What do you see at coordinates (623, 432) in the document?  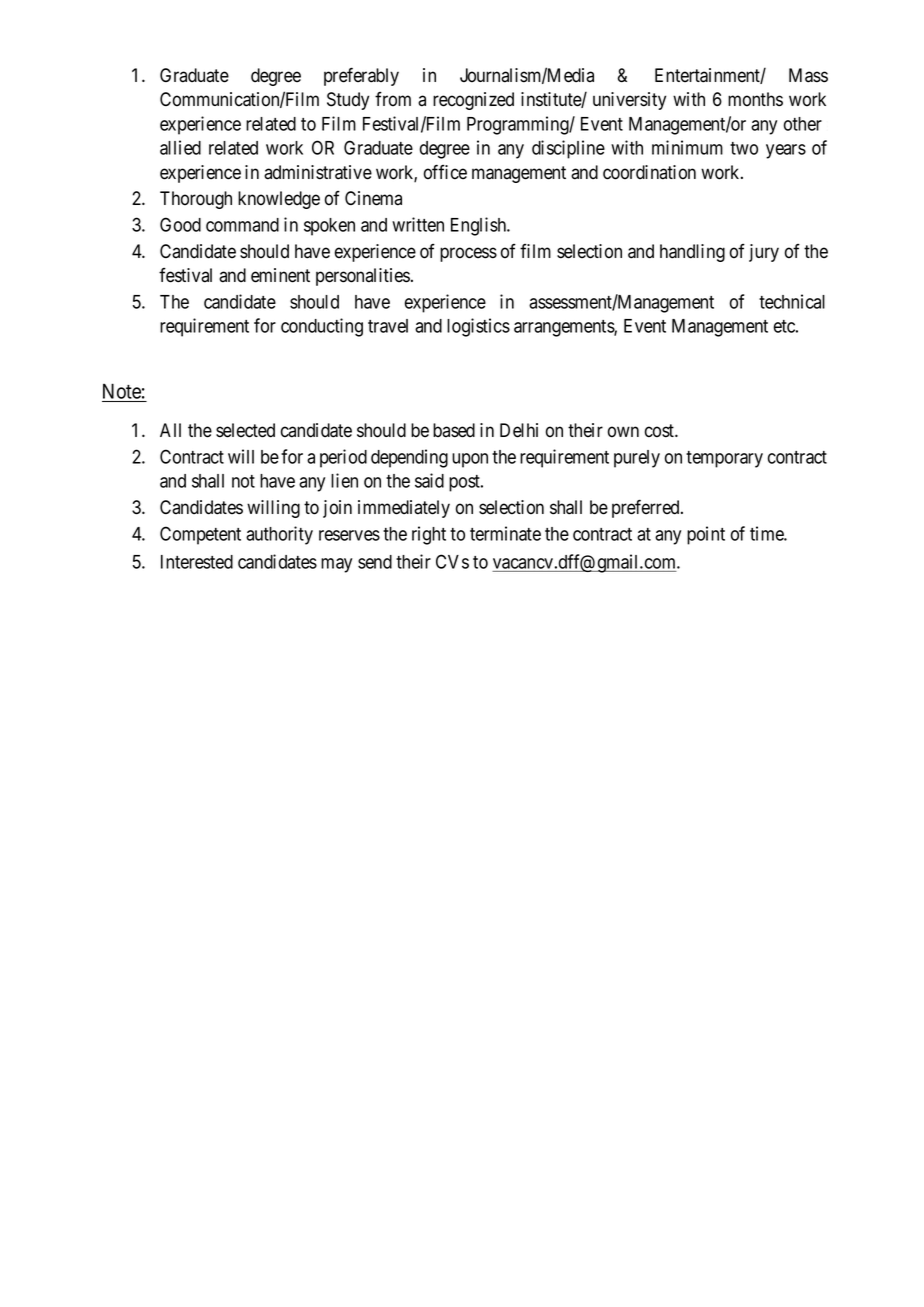 I see `own` at bounding box center [623, 432].
